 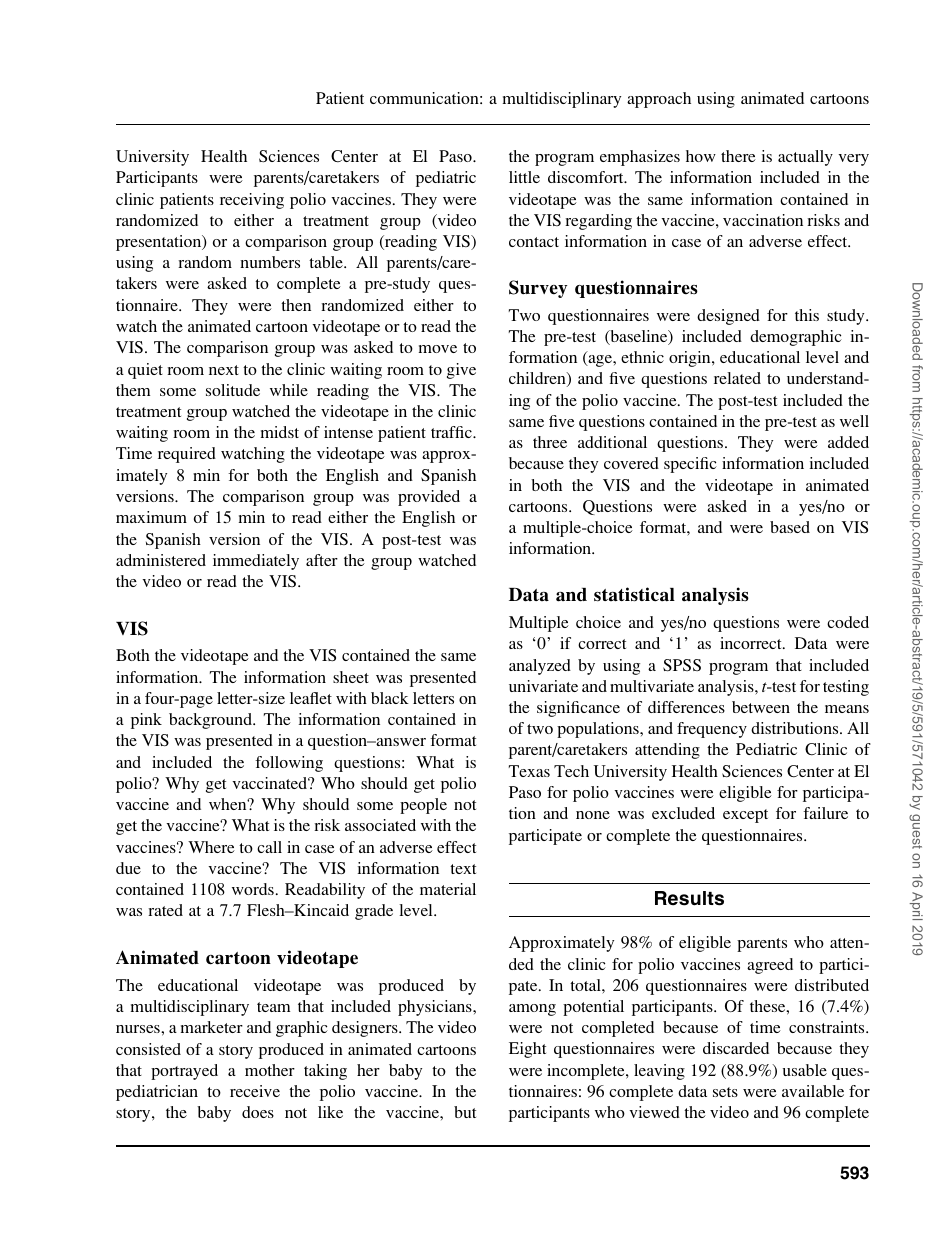 I want to click on analyzed, so click(x=540, y=667).
